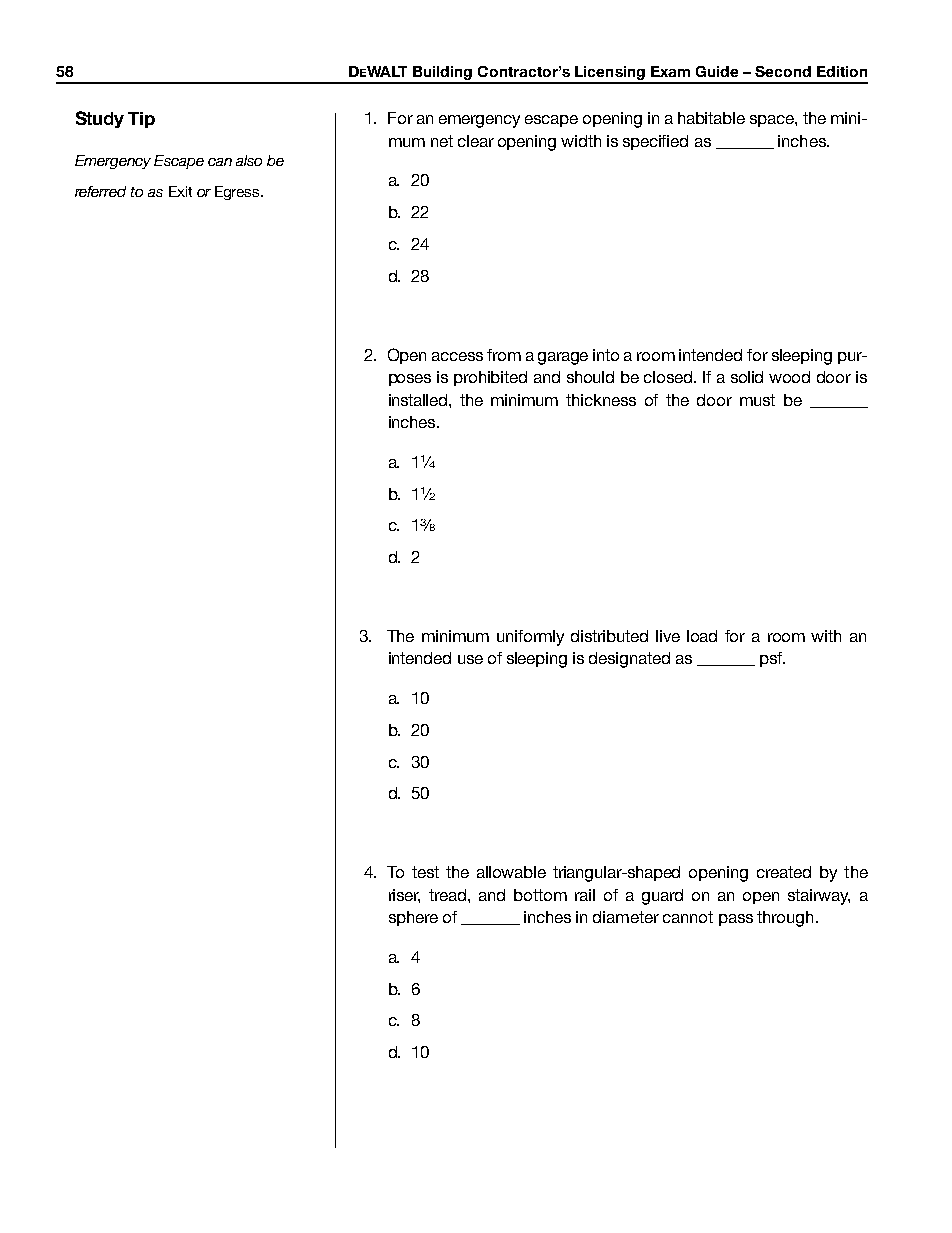 The image size is (952, 1233). Describe the element at coordinates (783, 71) in the image. I see `Second` at that location.
